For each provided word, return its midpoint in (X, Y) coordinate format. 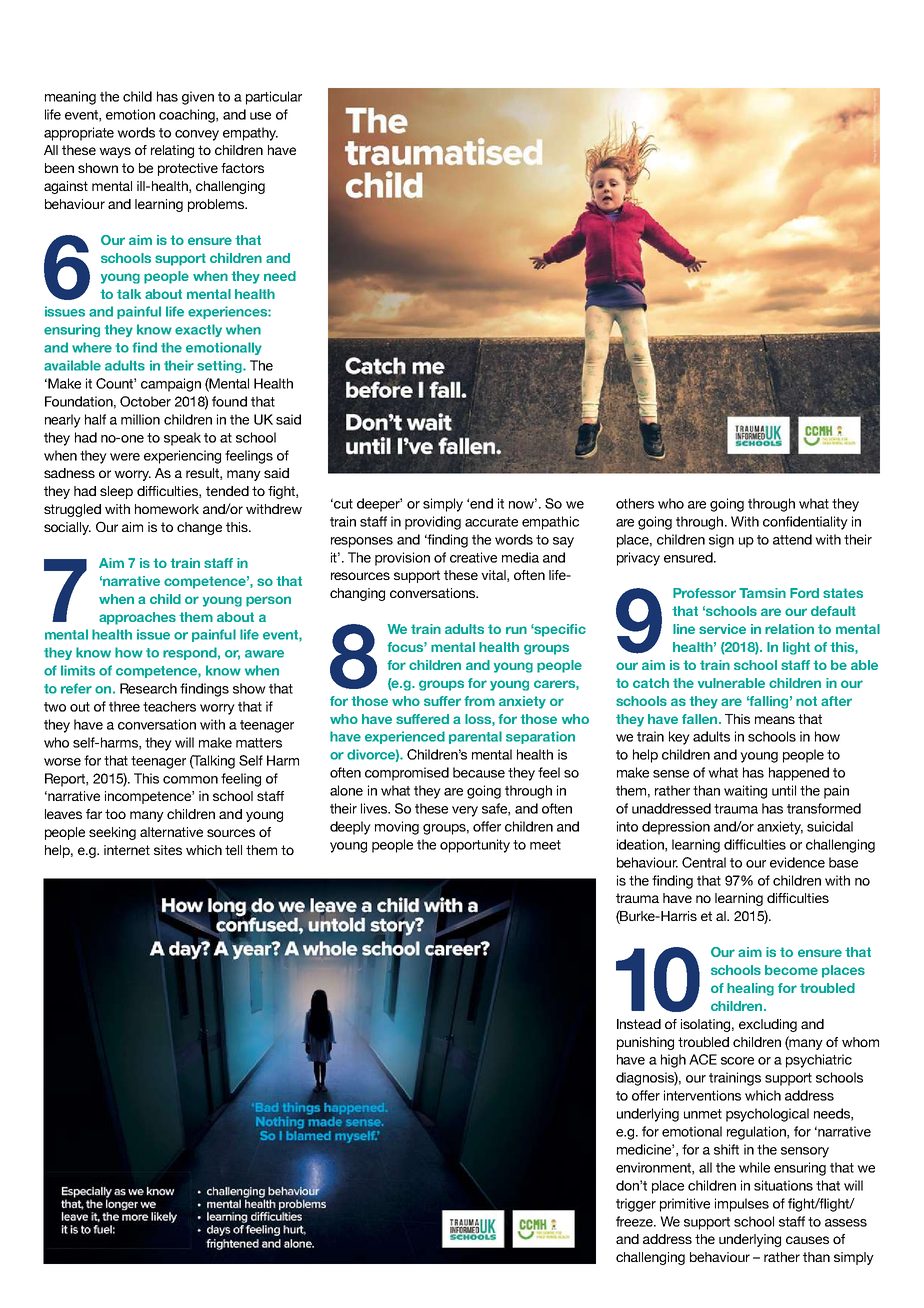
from (479, 701)
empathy (250, 134)
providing (433, 523)
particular (274, 98)
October (145, 401)
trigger (636, 1205)
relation (789, 629)
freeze (635, 1221)
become (791, 970)
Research (148, 688)
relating (172, 151)
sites (168, 850)
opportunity (475, 846)
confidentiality (805, 523)
